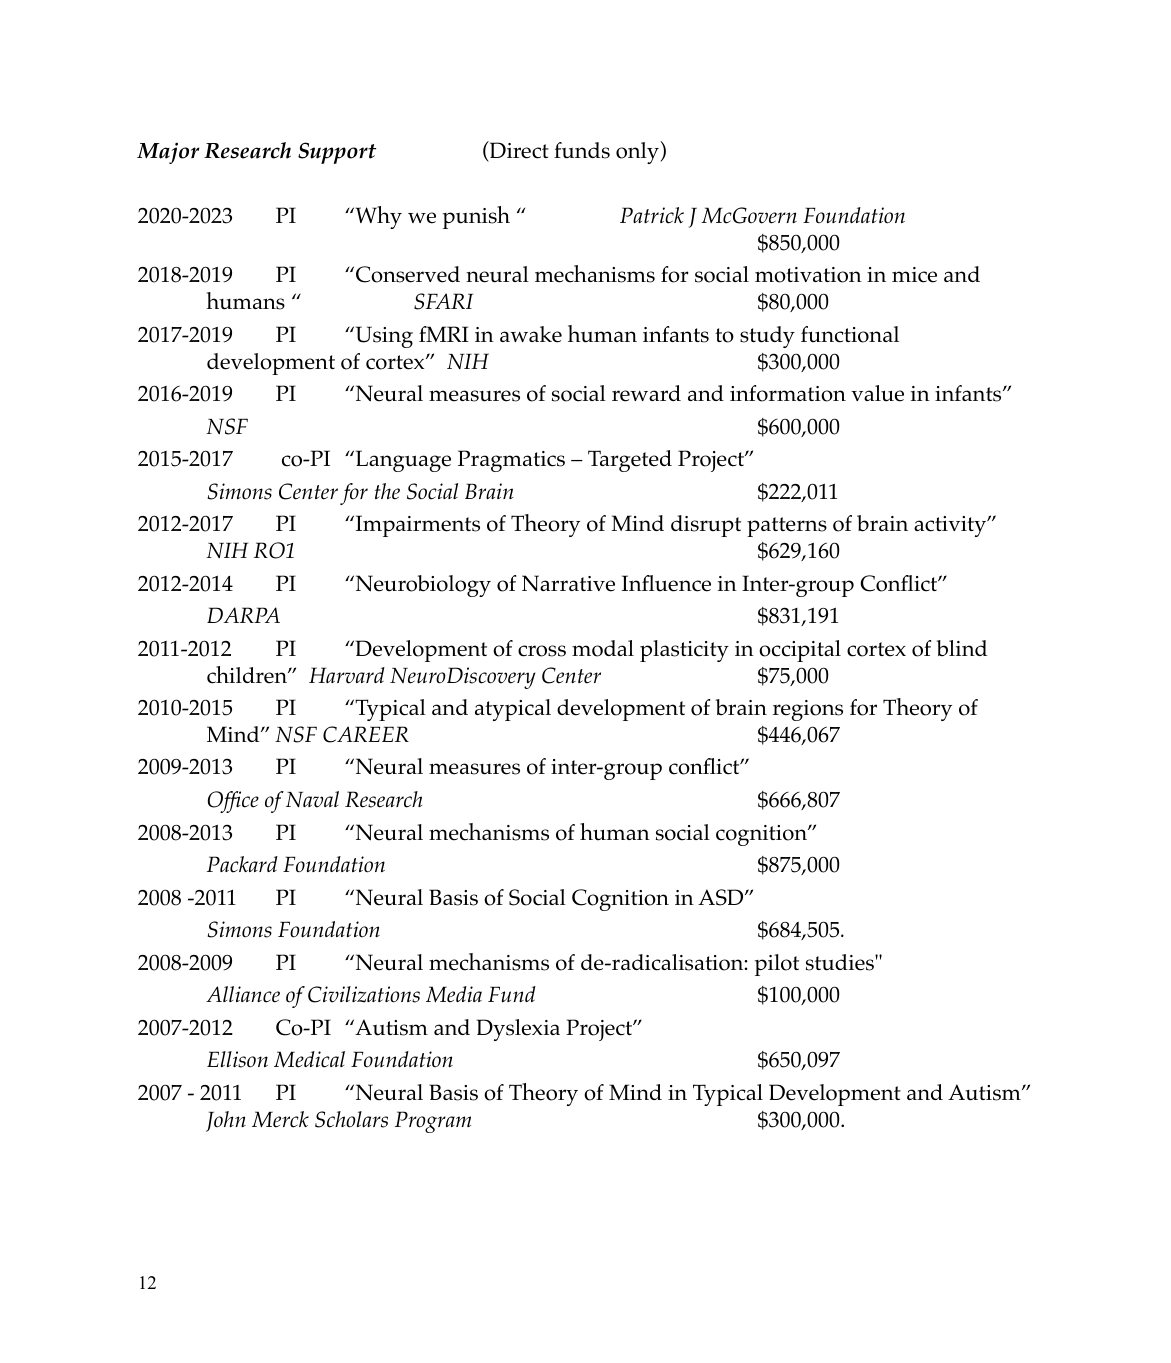 The image size is (1171, 1363). What do you see at coordinates (638, 152) in the screenshot?
I see `only` at bounding box center [638, 152].
